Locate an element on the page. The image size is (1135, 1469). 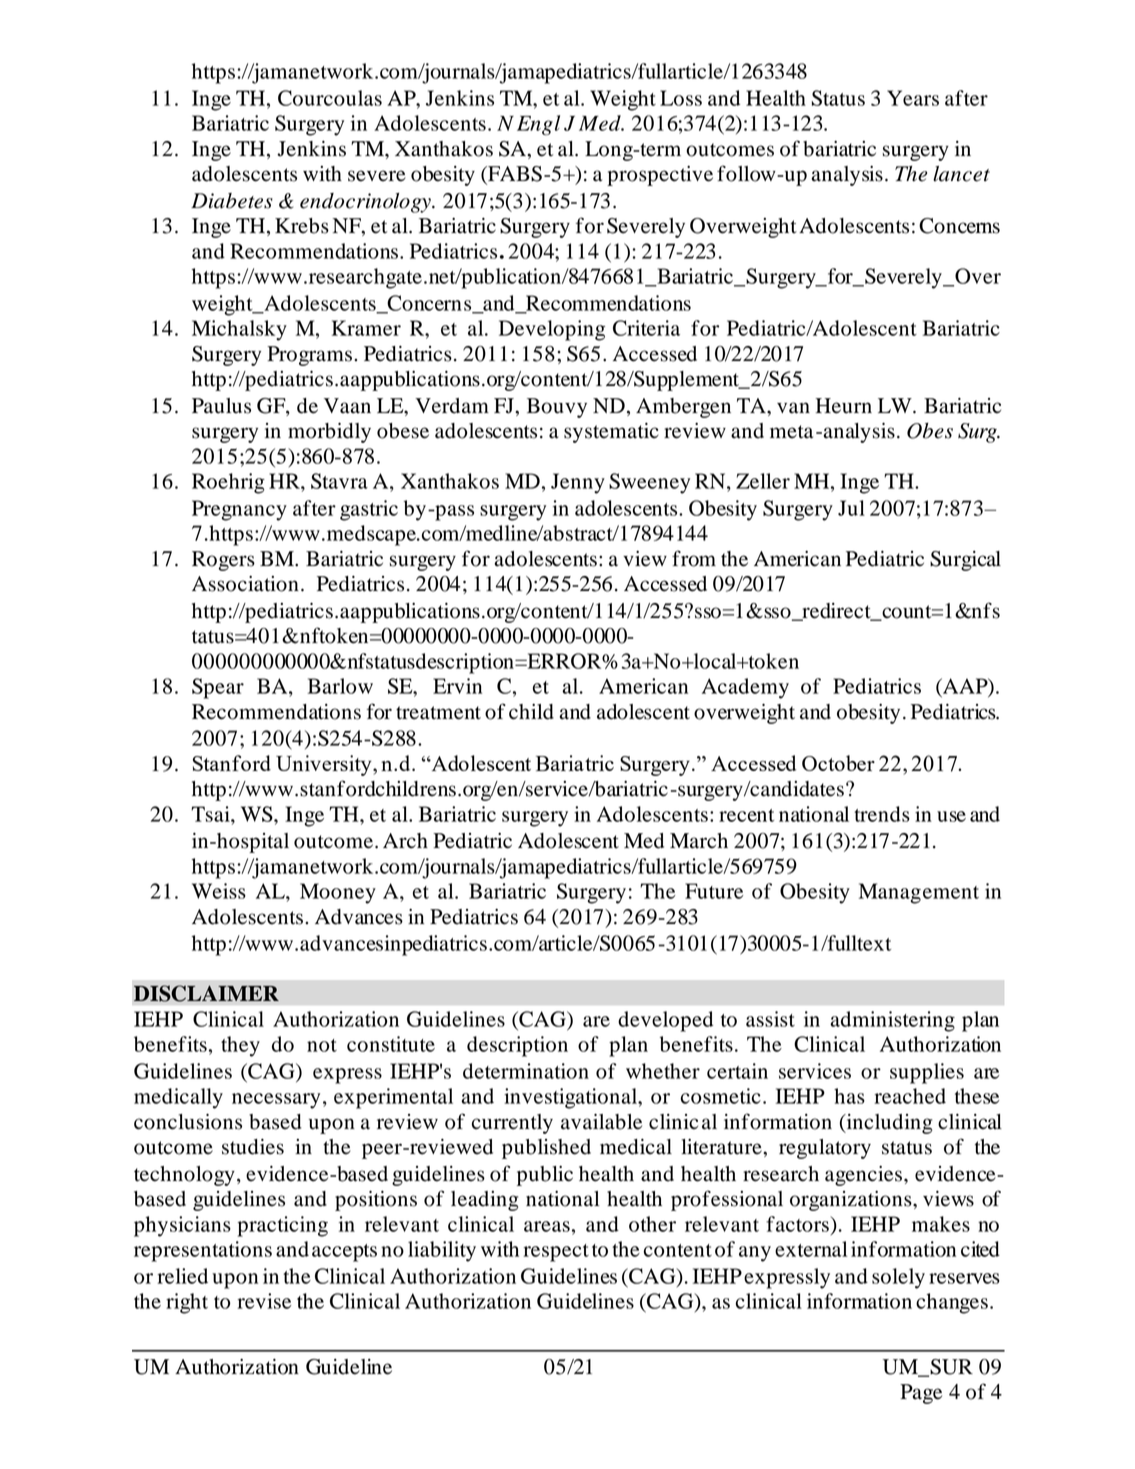
Ervin is located at coordinates (457, 686).
